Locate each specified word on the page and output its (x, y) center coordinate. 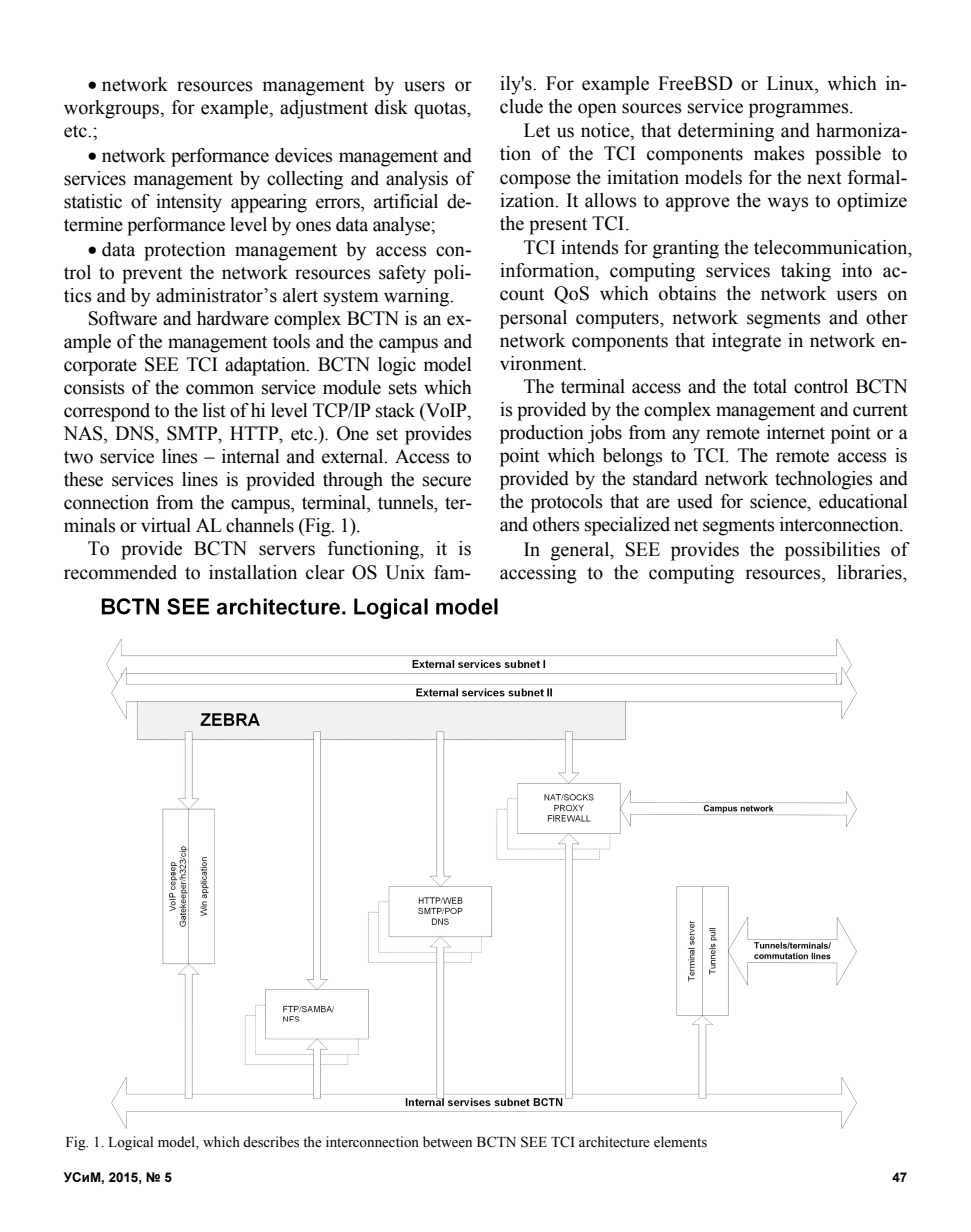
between (447, 1142)
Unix (405, 572)
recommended (120, 572)
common (220, 389)
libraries (870, 572)
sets (403, 388)
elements (680, 1142)
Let (537, 130)
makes (779, 153)
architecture (614, 1142)
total (770, 386)
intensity (189, 203)
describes (271, 1142)
